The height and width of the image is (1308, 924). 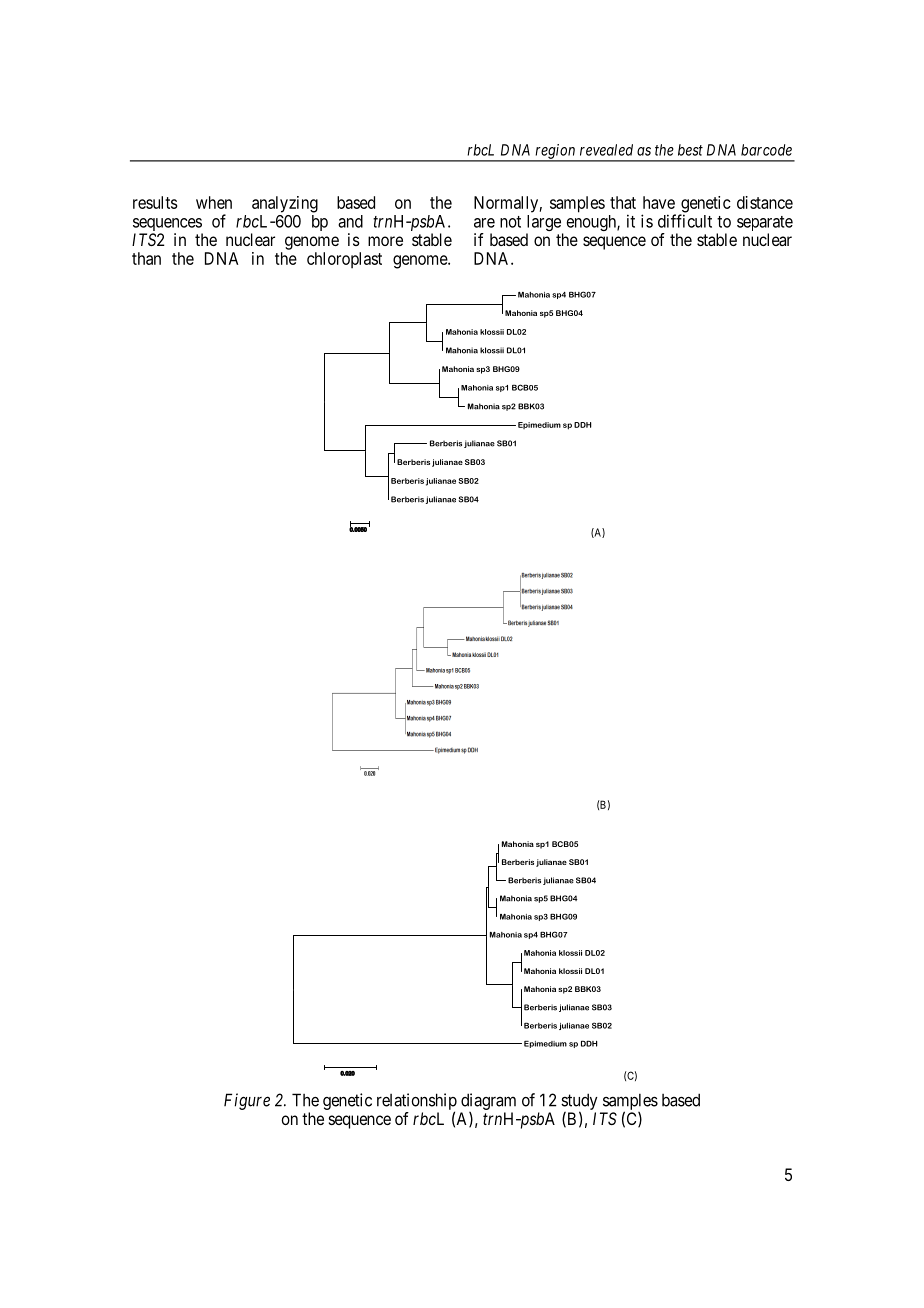 What do you see at coordinates (247, 1101) in the image?
I see `Figure` at bounding box center [247, 1101].
